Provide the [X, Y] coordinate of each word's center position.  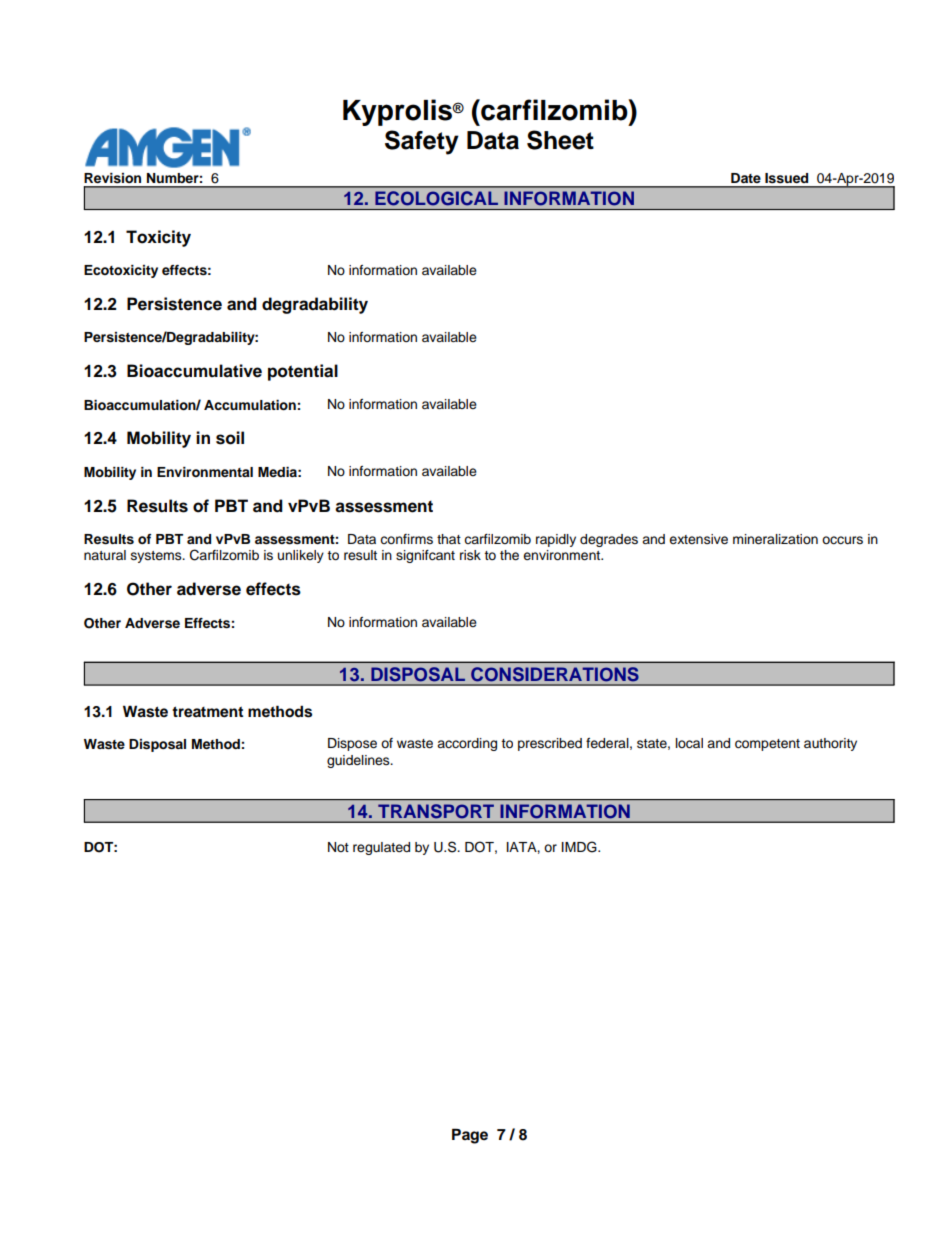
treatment [207, 712]
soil [230, 438]
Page [470, 1136]
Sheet [560, 140]
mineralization [775, 539]
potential [303, 372]
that [449, 539]
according [467, 744]
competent [767, 745]
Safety [422, 142]
